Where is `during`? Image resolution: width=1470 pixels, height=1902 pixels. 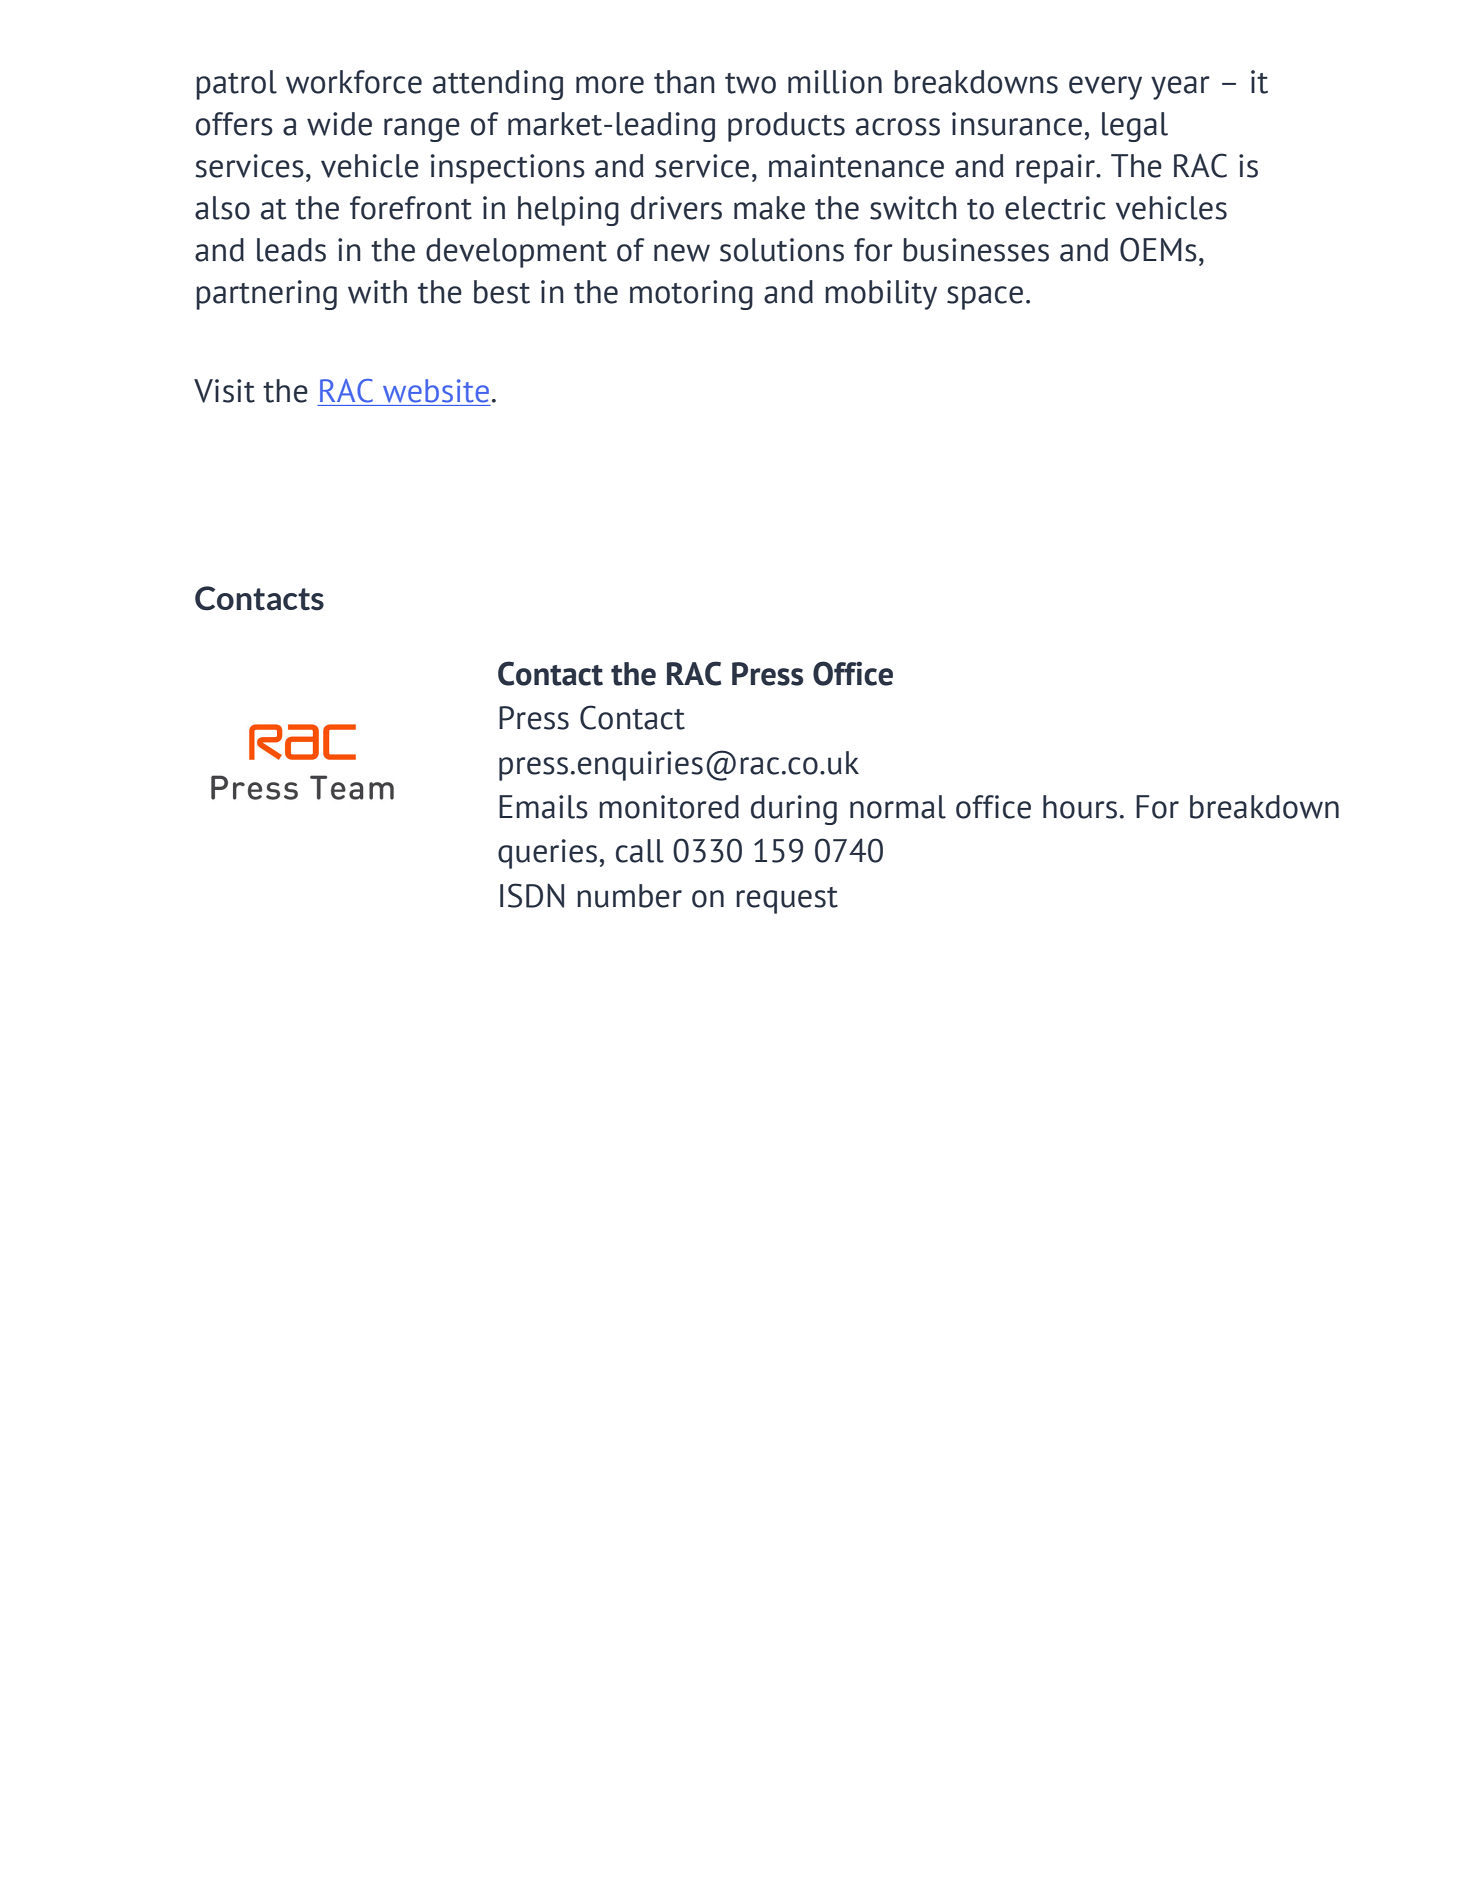 during is located at coordinates (794, 810).
